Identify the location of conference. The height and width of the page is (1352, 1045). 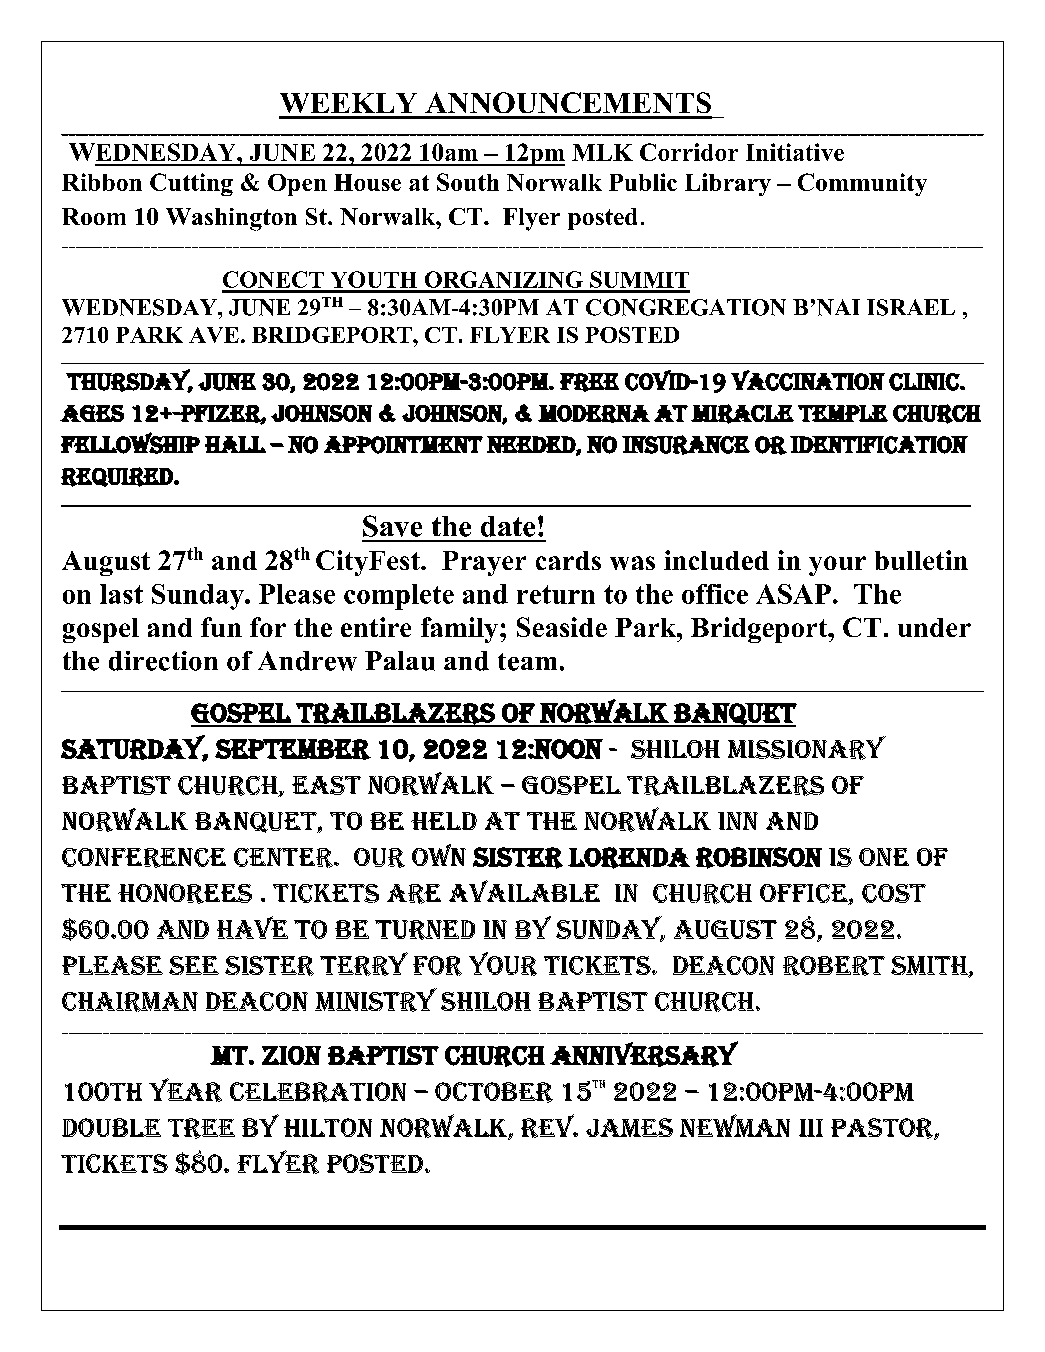
(144, 858).
